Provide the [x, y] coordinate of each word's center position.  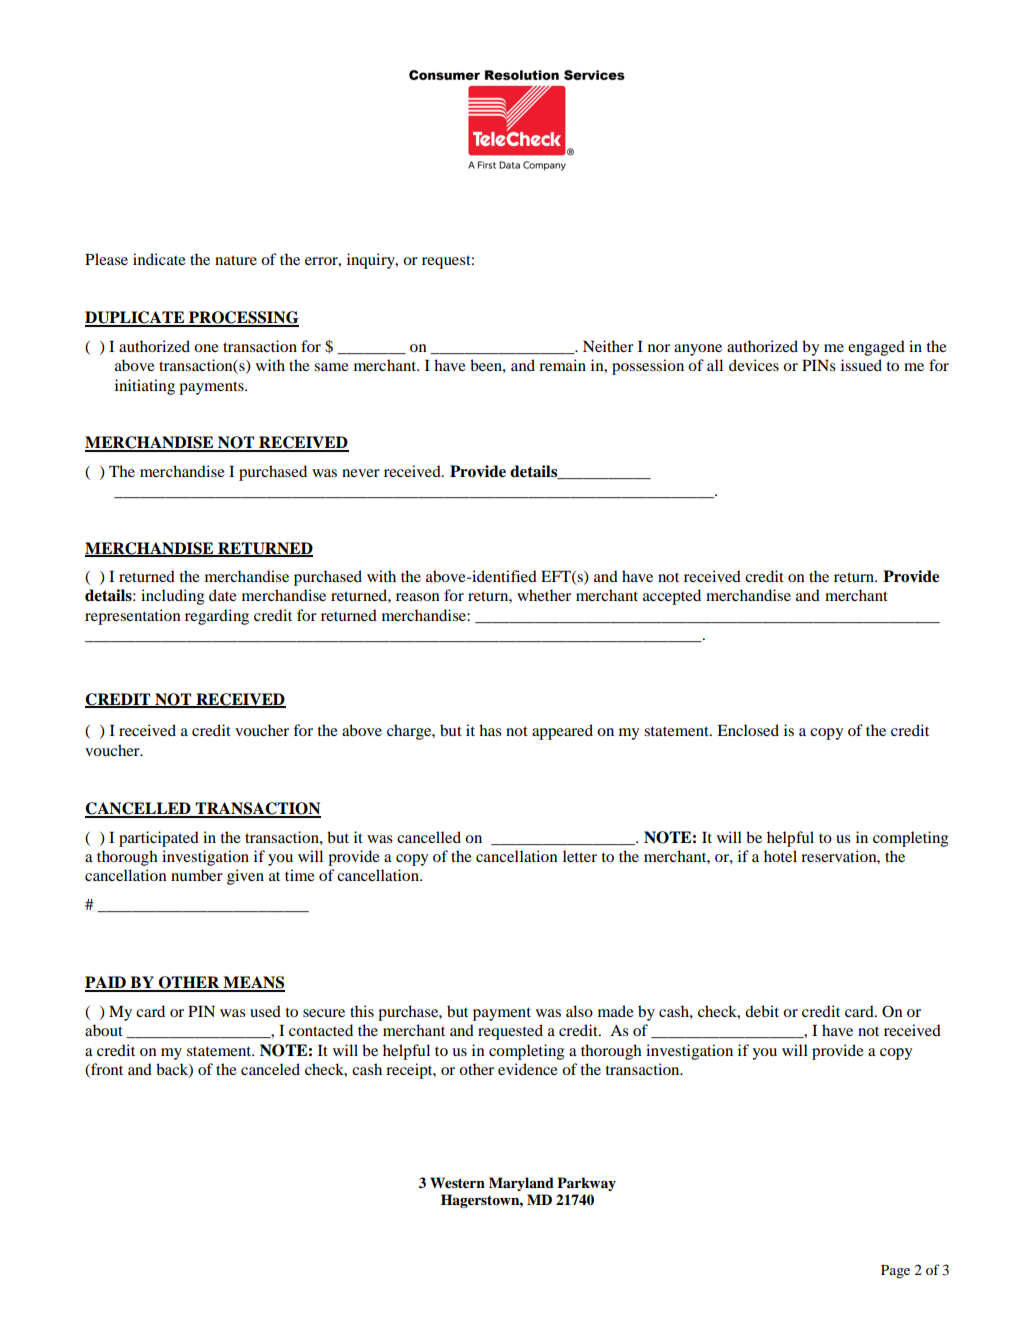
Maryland [521, 1184]
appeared [562, 732]
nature [236, 260]
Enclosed [748, 730]
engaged [876, 348]
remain [562, 365]
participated [159, 839]
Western [457, 1183]
